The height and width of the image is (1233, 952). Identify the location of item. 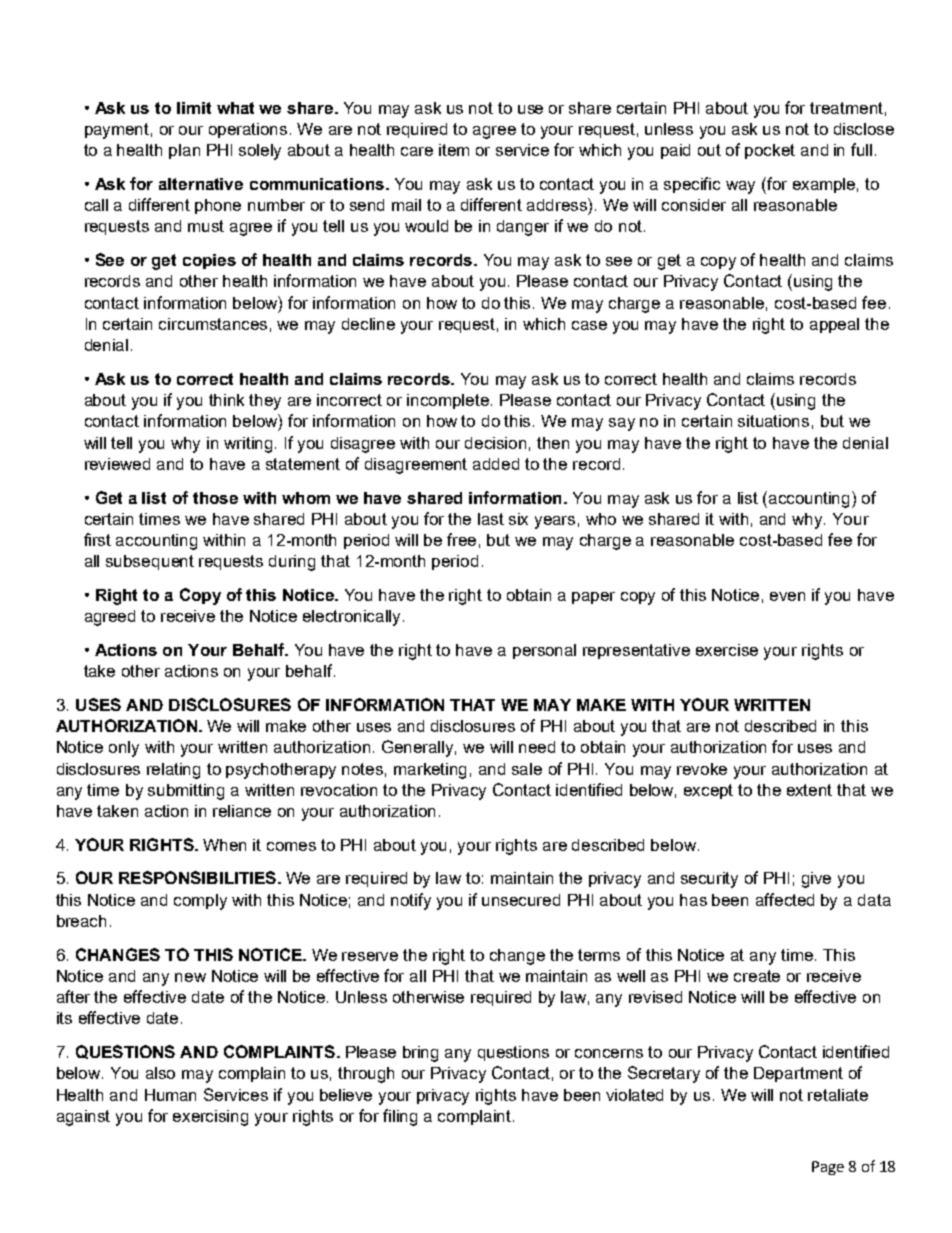
(454, 150).
